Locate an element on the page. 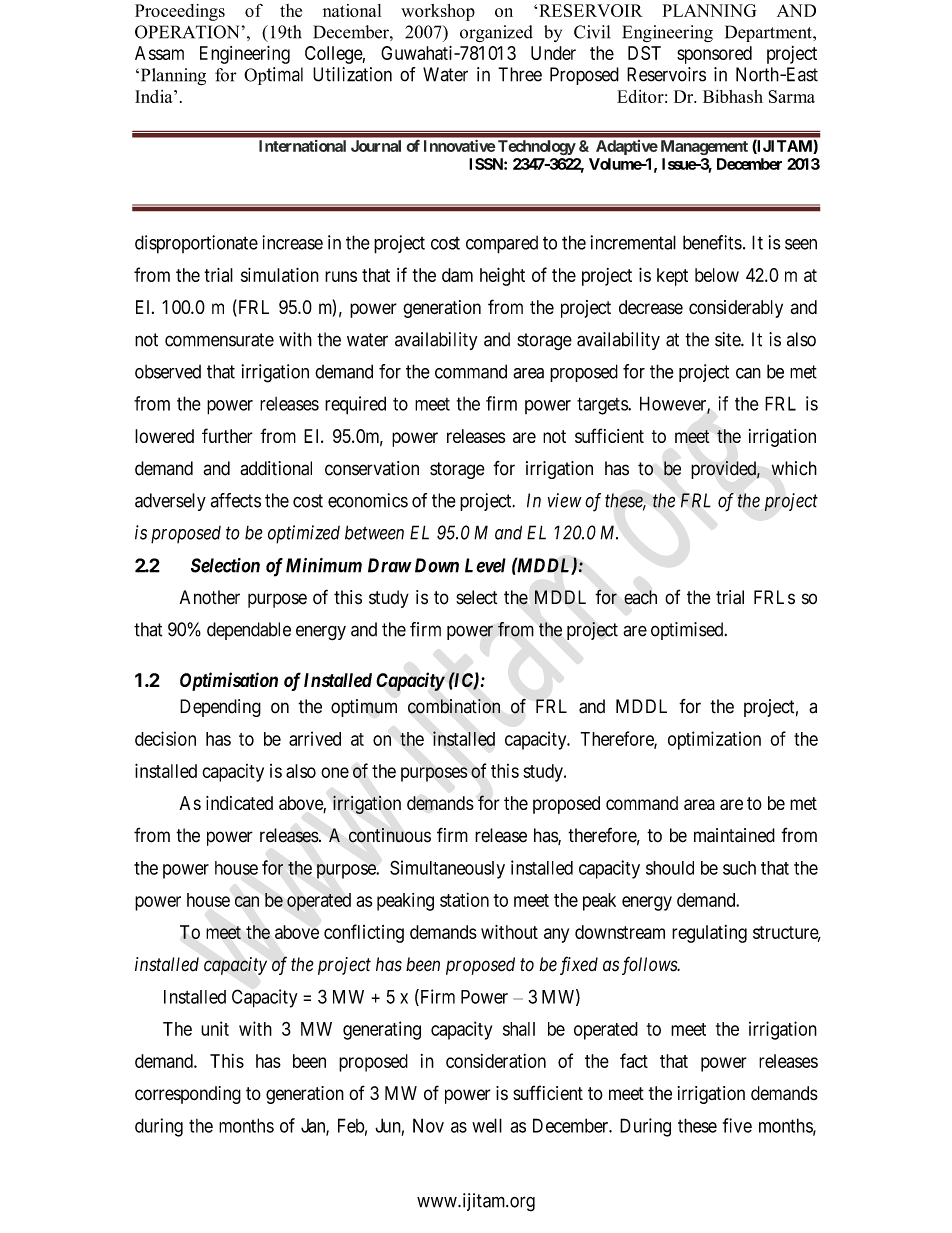 The width and height of the page is (952, 1233). Another is located at coordinates (210, 597).
